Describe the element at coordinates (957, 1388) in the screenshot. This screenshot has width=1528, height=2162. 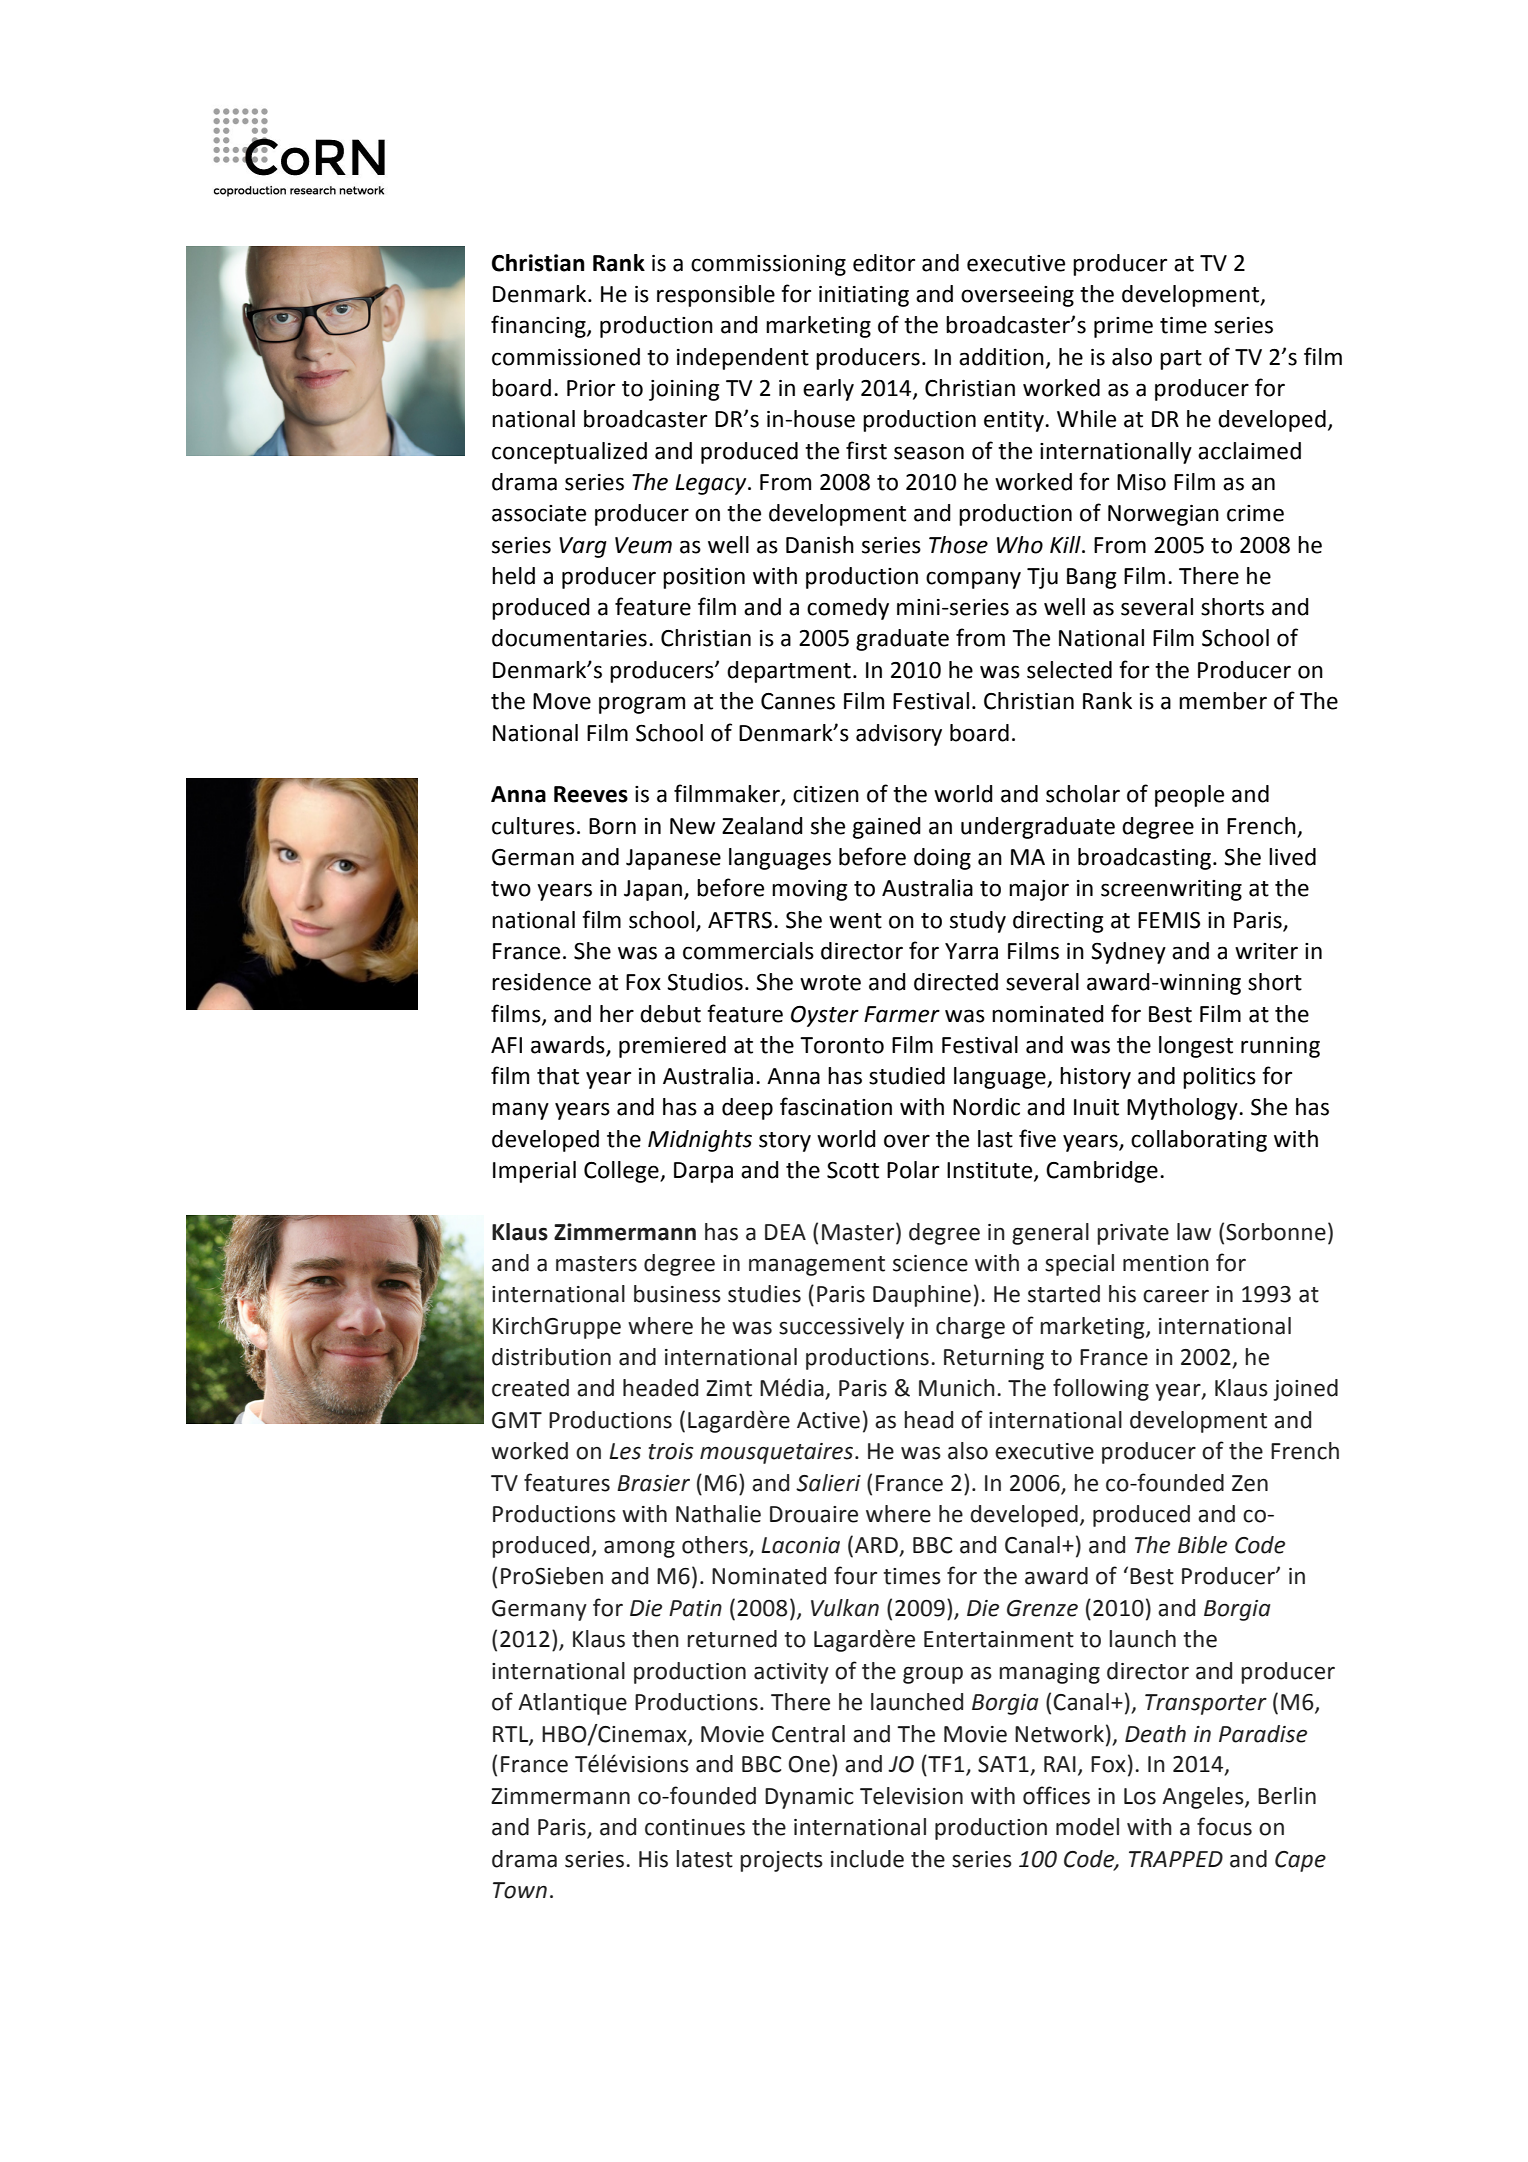
I see `Munich` at that location.
